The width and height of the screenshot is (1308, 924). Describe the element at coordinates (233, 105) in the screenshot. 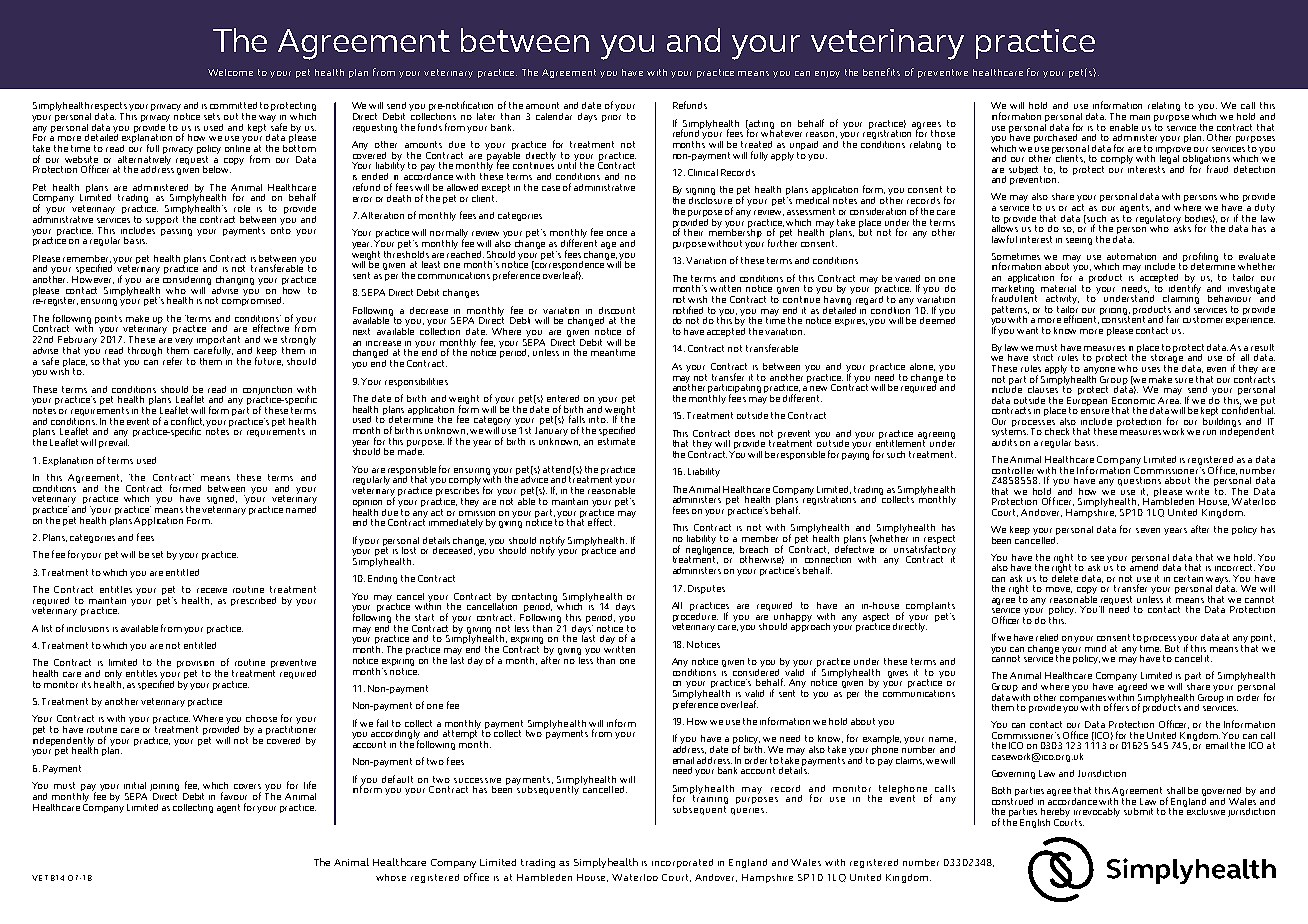

I see `committed` at that location.
